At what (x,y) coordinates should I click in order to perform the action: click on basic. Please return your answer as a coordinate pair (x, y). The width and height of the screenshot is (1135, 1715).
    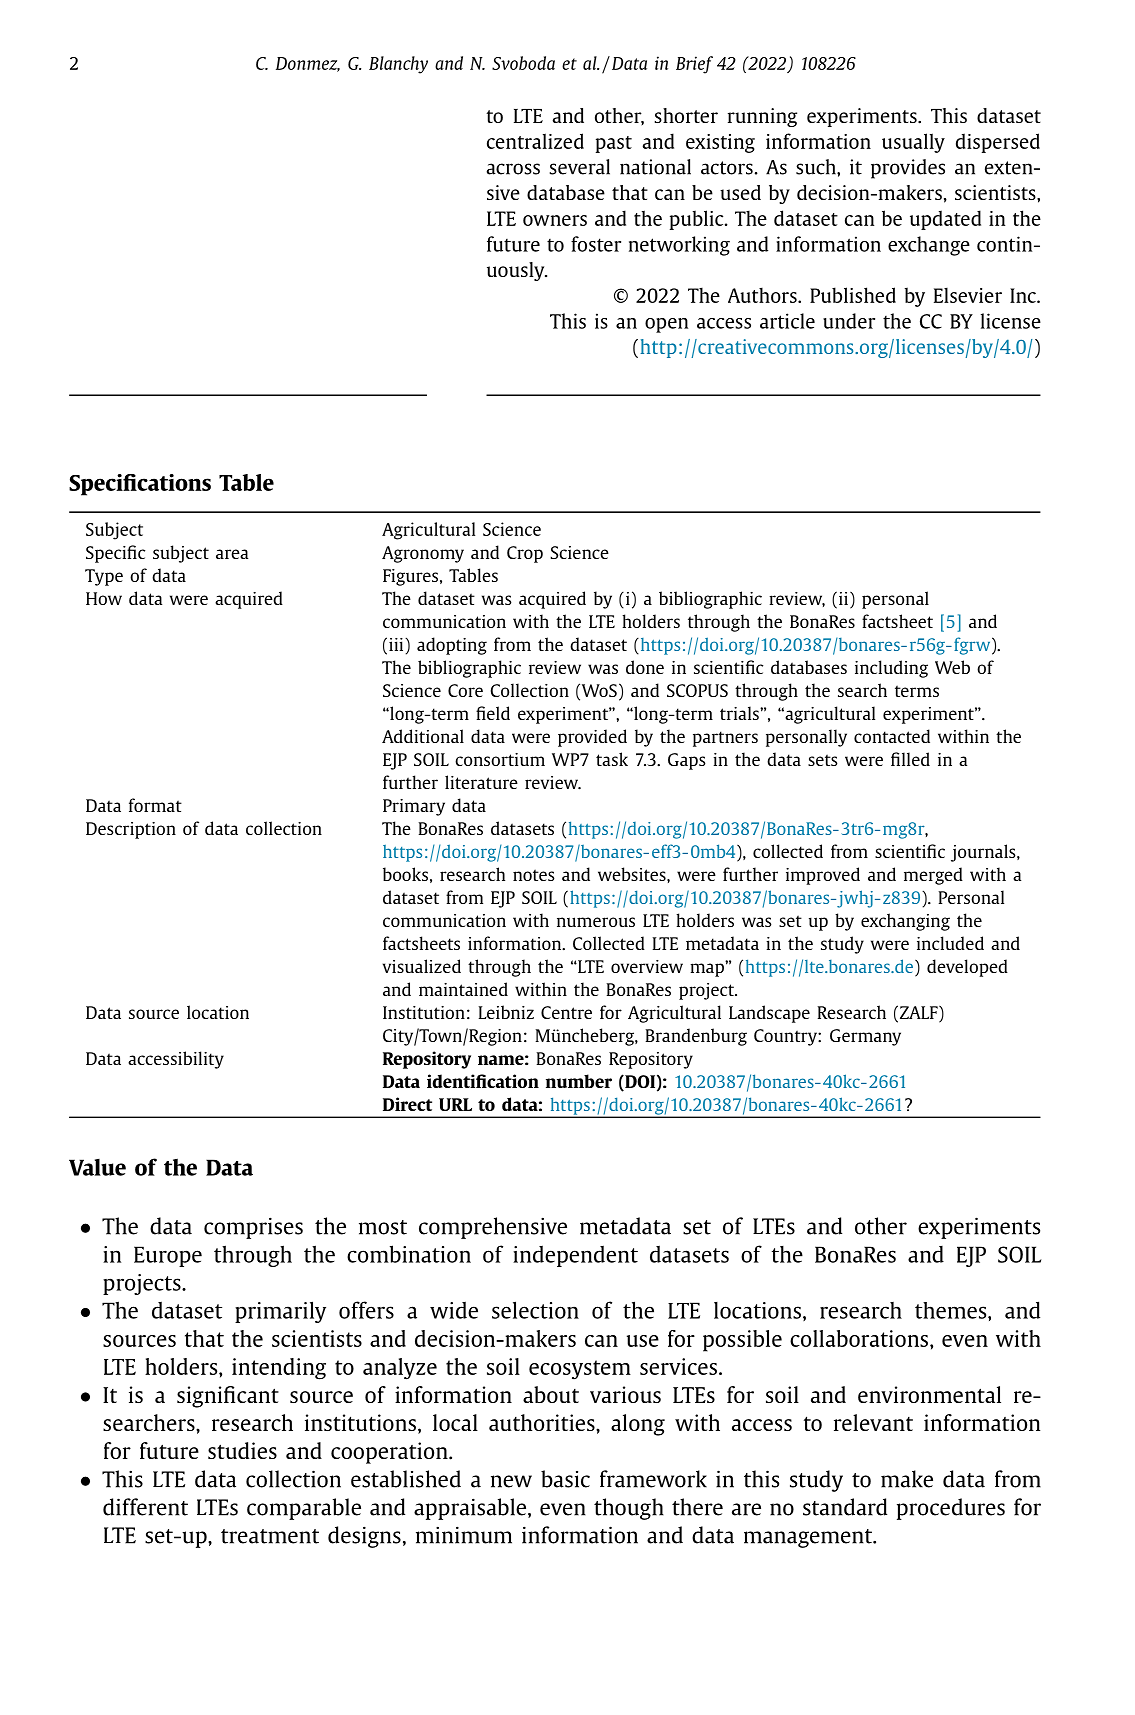
    Looking at the image, I should click on (565, 1479).
